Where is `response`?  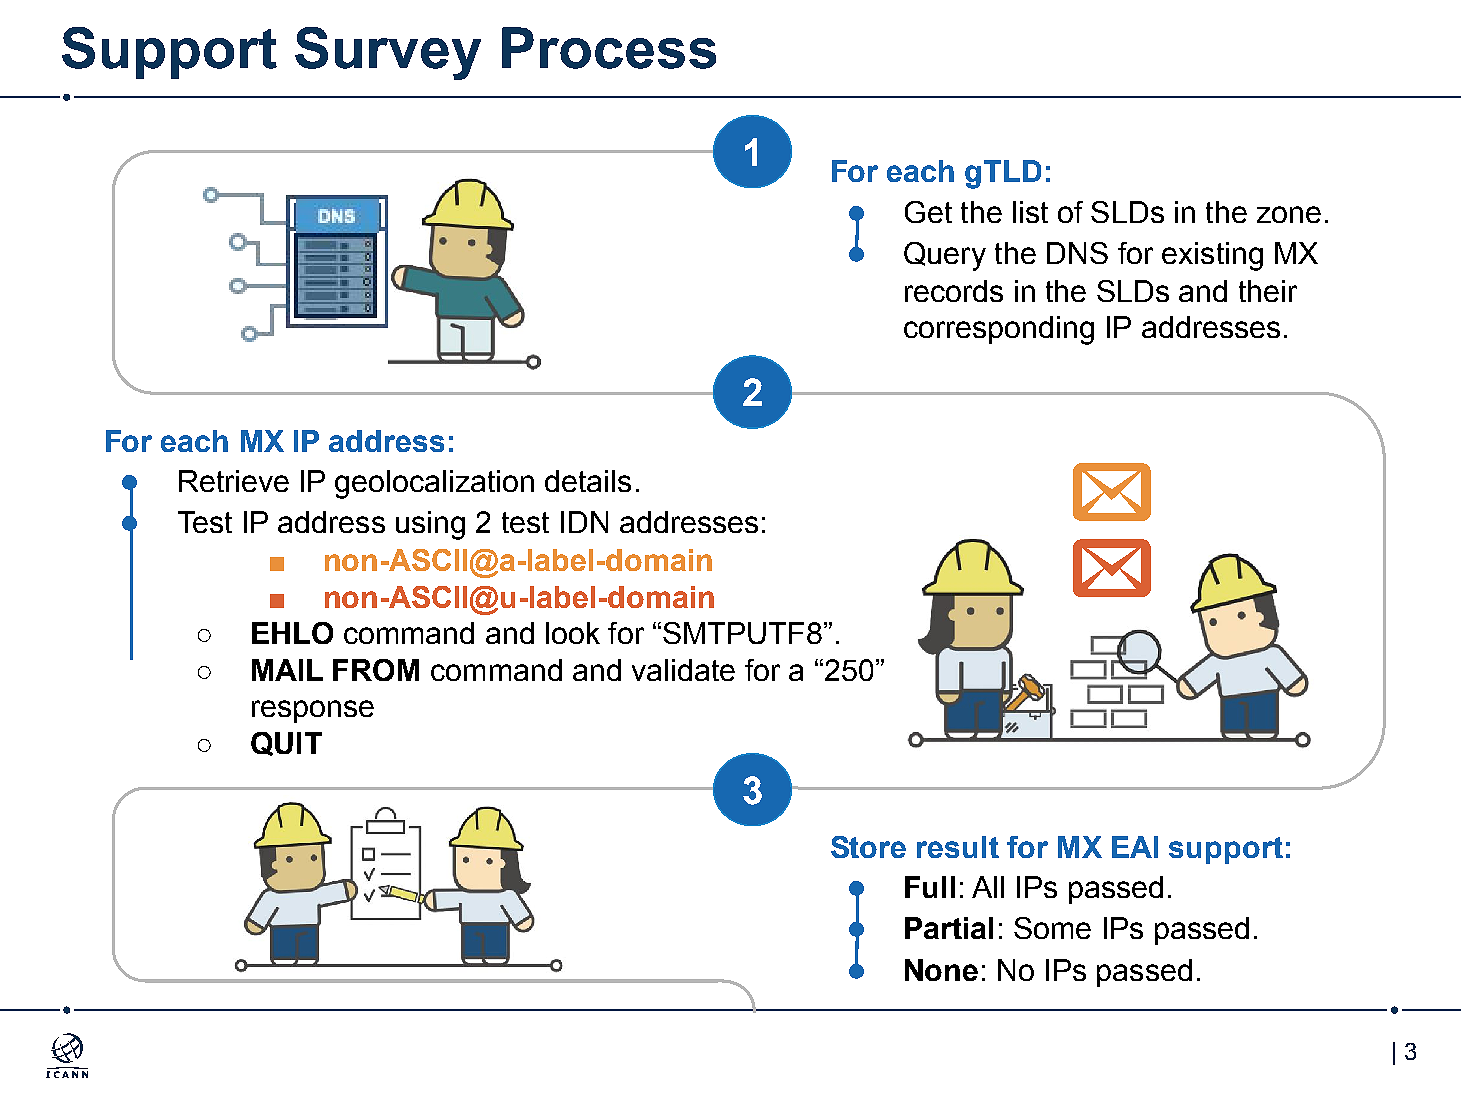 response is located at coordinates (313, 711).
